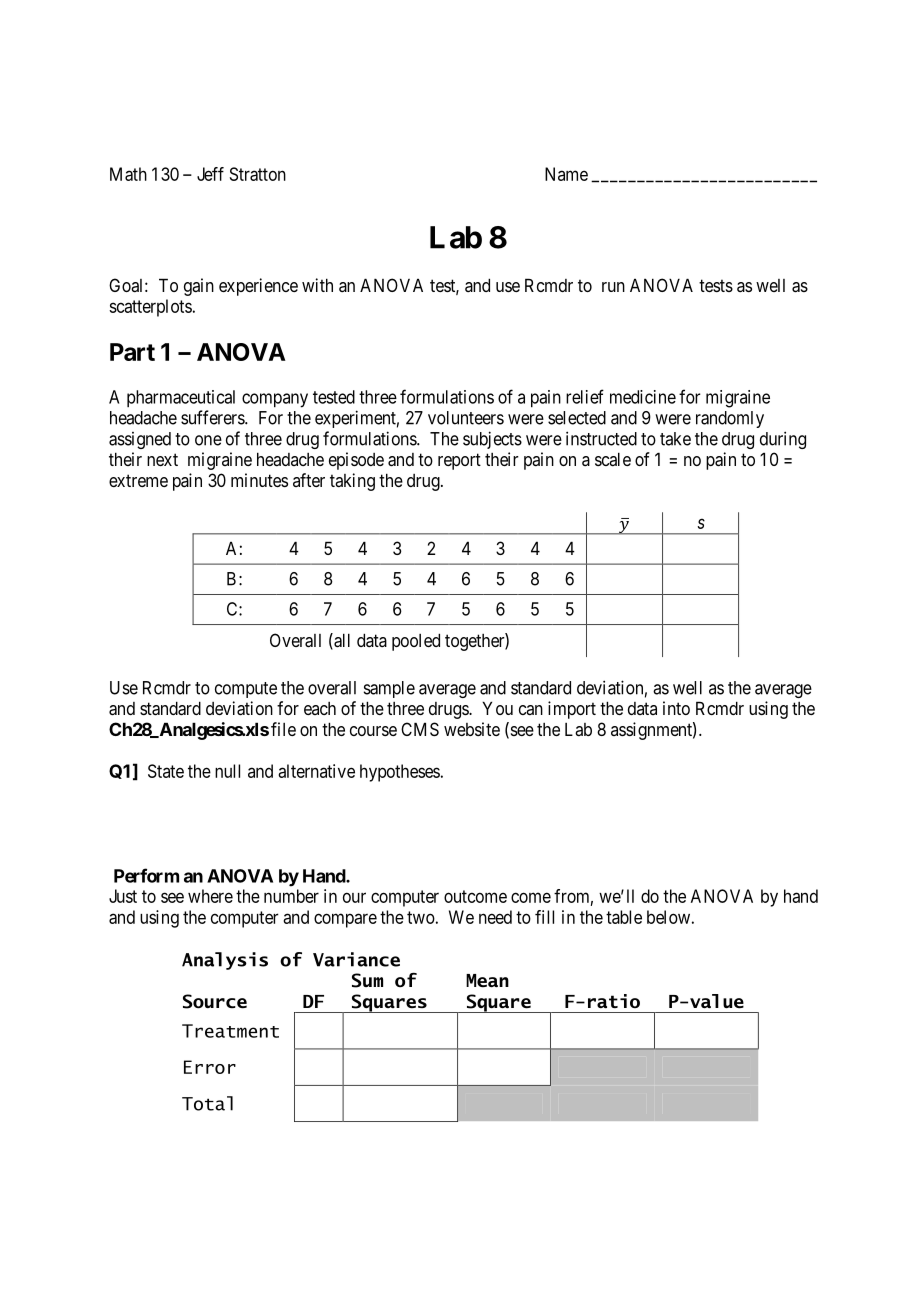 The width and height of the image is (924, 1308). I want to click on run, so click(613, 287).
